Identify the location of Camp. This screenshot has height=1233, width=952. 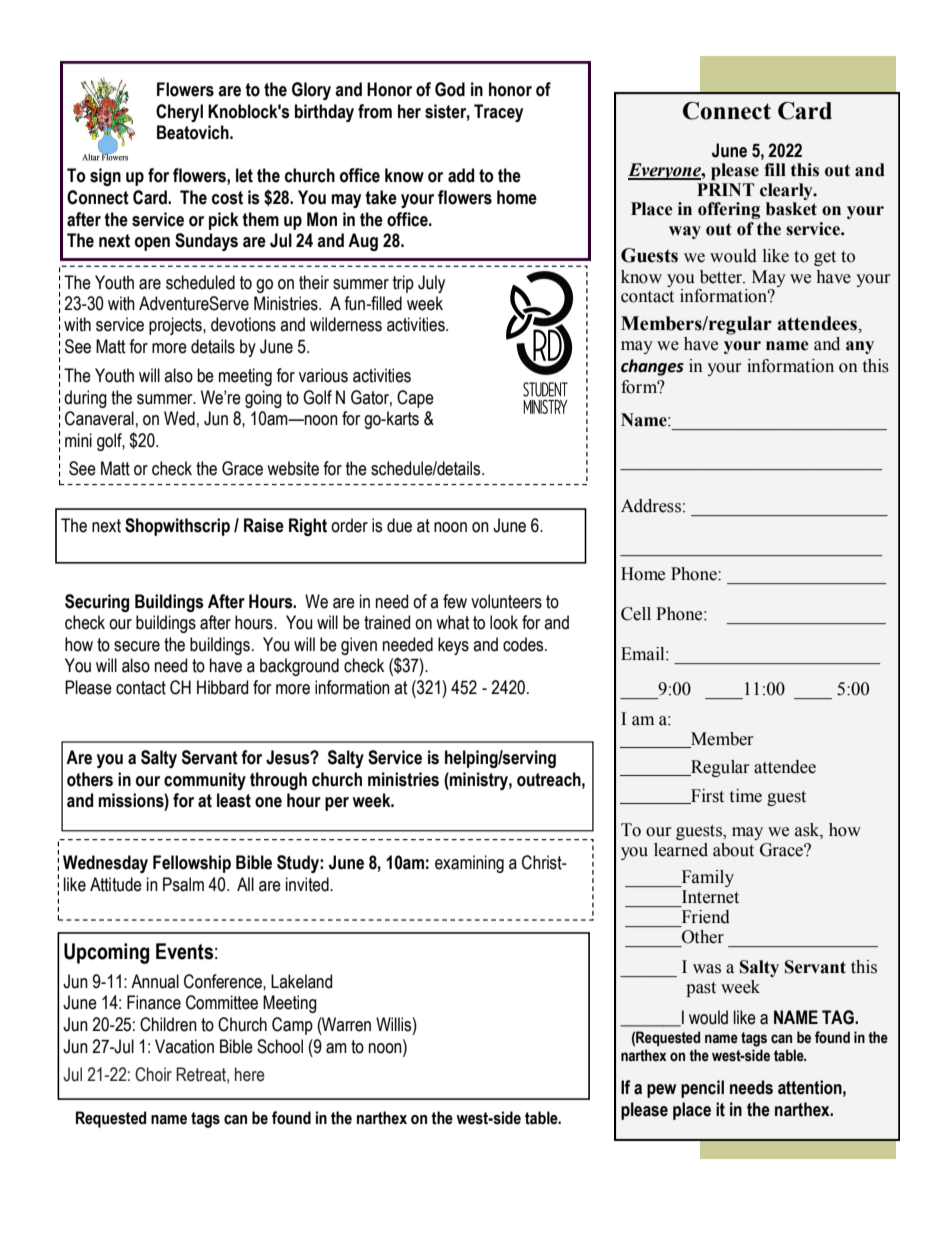
(292, 1026).
